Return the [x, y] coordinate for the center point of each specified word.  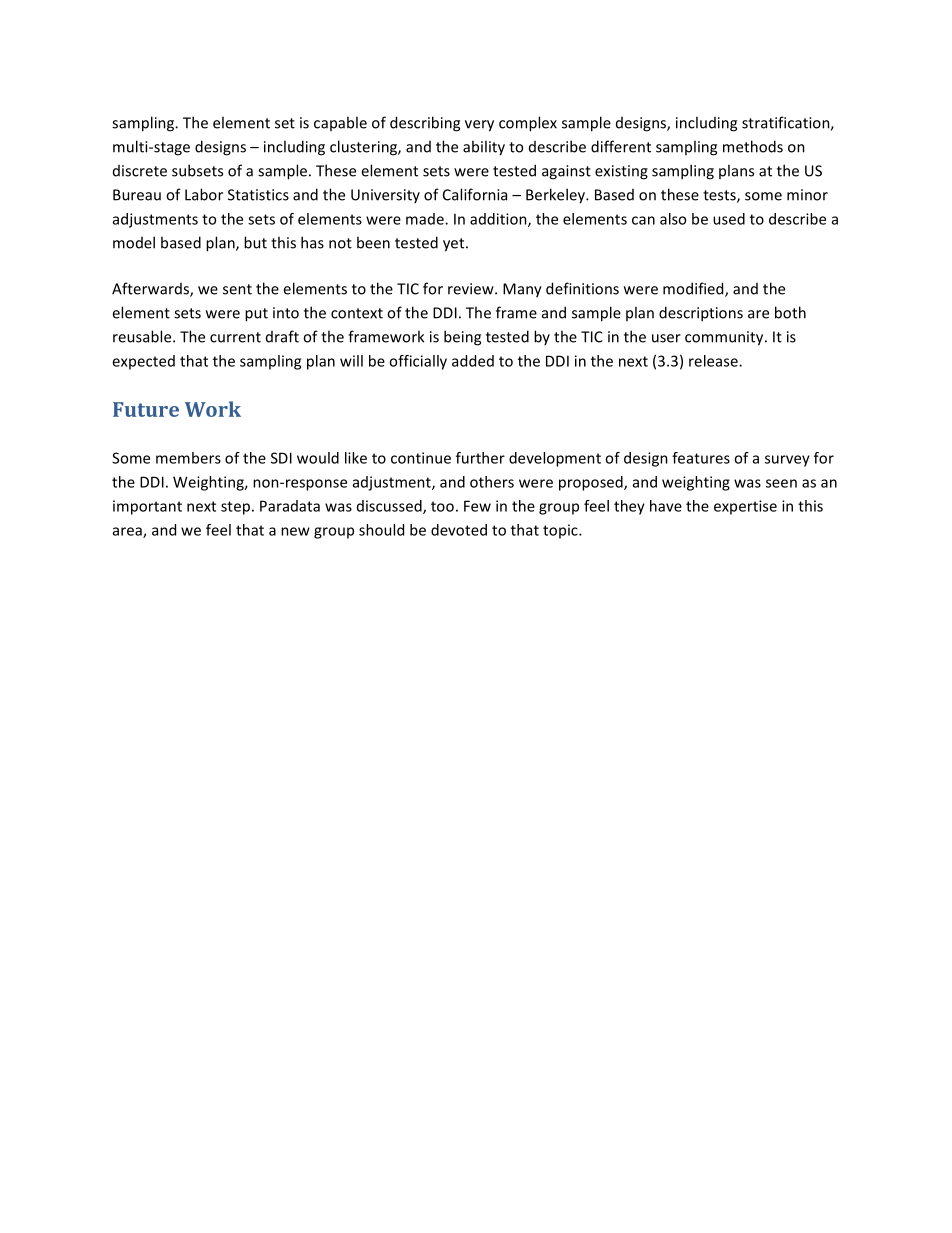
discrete [140, 171]
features [701, 458]
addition [499, 220]
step [235, 508]
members [188, 458]
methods [753, 146]
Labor [204, 194]
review [472, 289]
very [479, 126]
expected [143, 362]
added [473, 361]
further [480, 458]
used [729, 219]
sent [237, 289]
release [714, 361]
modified [694, 289]
